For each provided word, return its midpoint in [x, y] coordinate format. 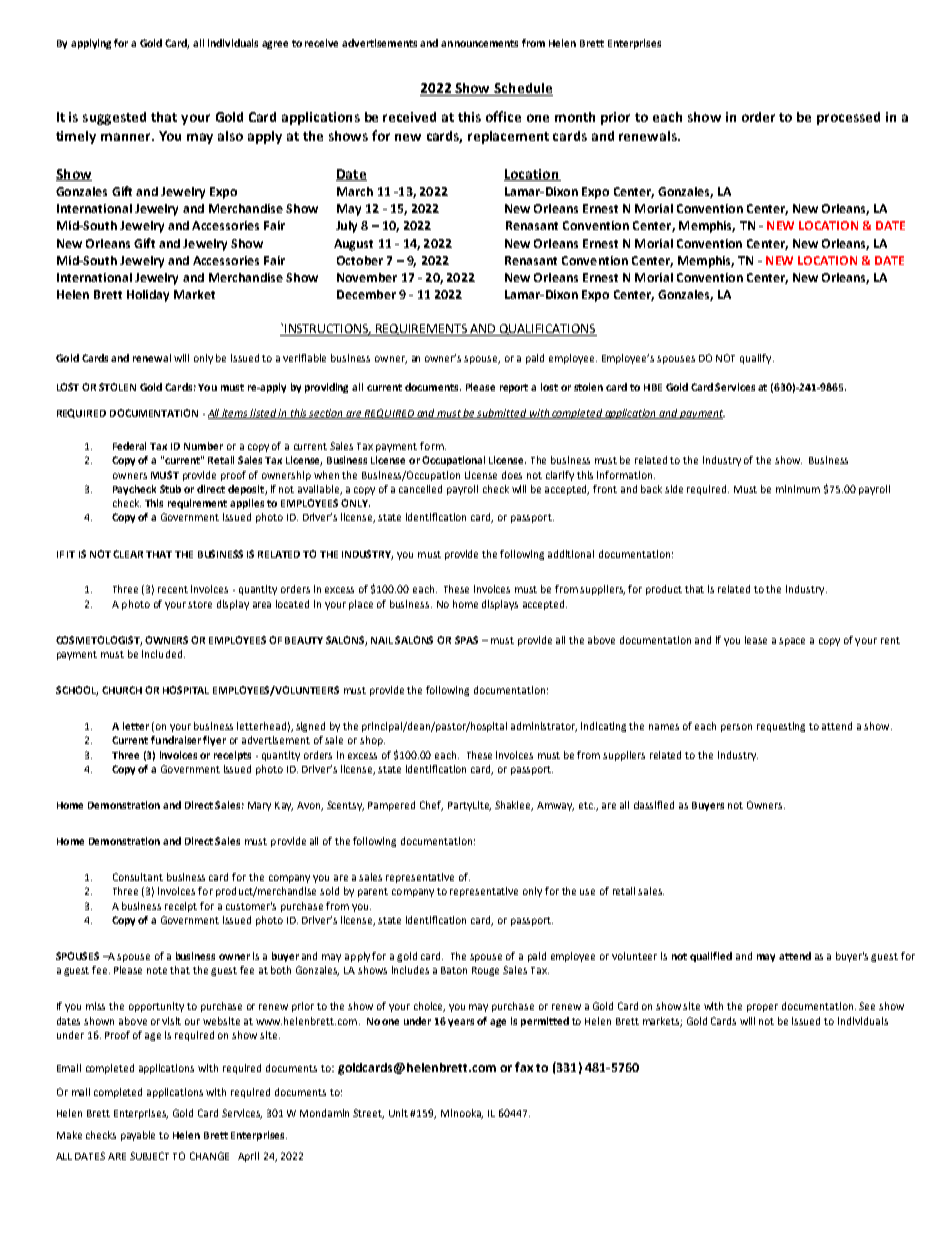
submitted [502, 414]
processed [848, 118]
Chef [431, 806]
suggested [114, 118]
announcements [479, 43]
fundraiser [176, 740]
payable [138, 1136]
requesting [781, 727]
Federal [129, 446]
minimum [798, 489]
